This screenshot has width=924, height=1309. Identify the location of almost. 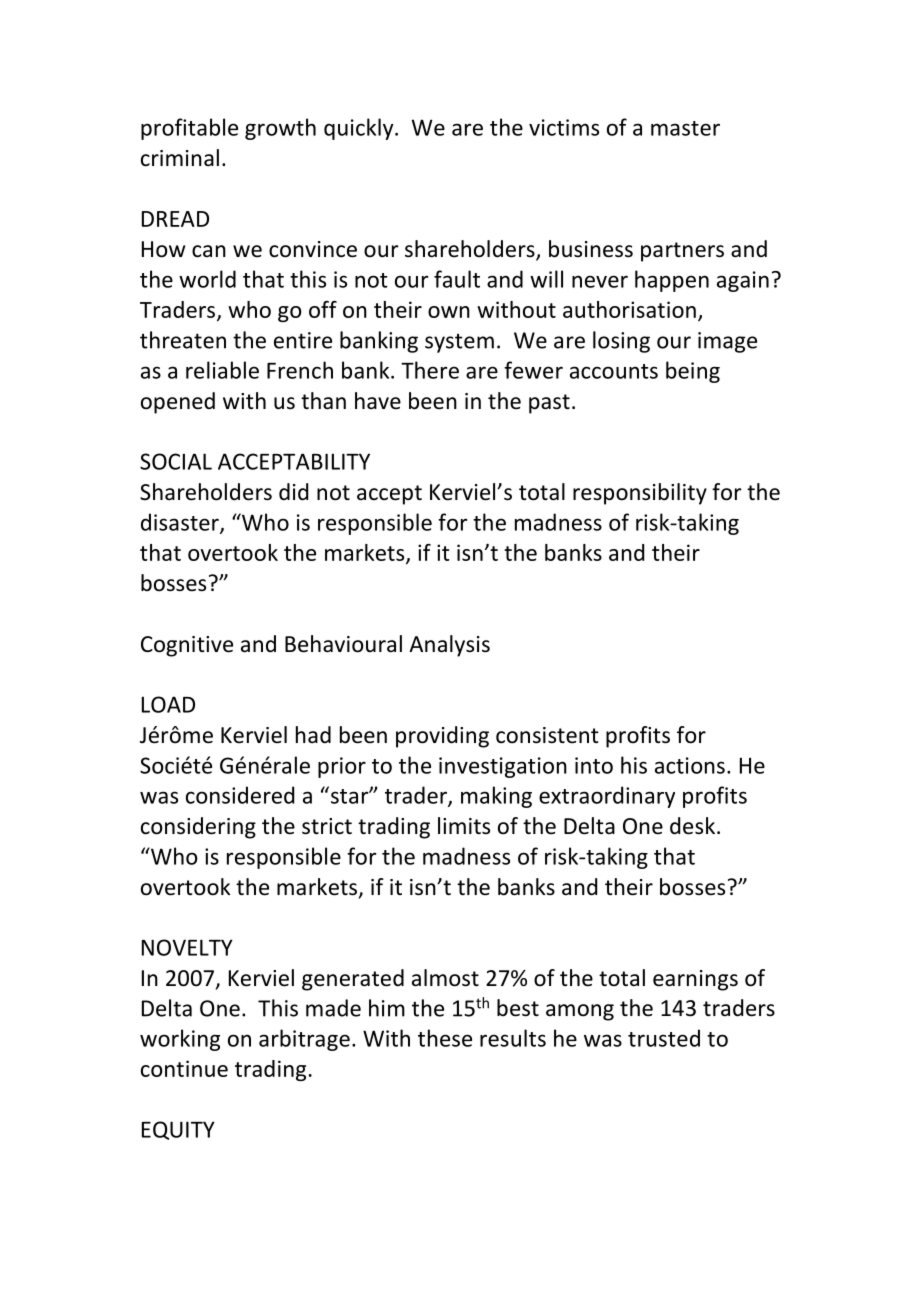
(445, 978).
